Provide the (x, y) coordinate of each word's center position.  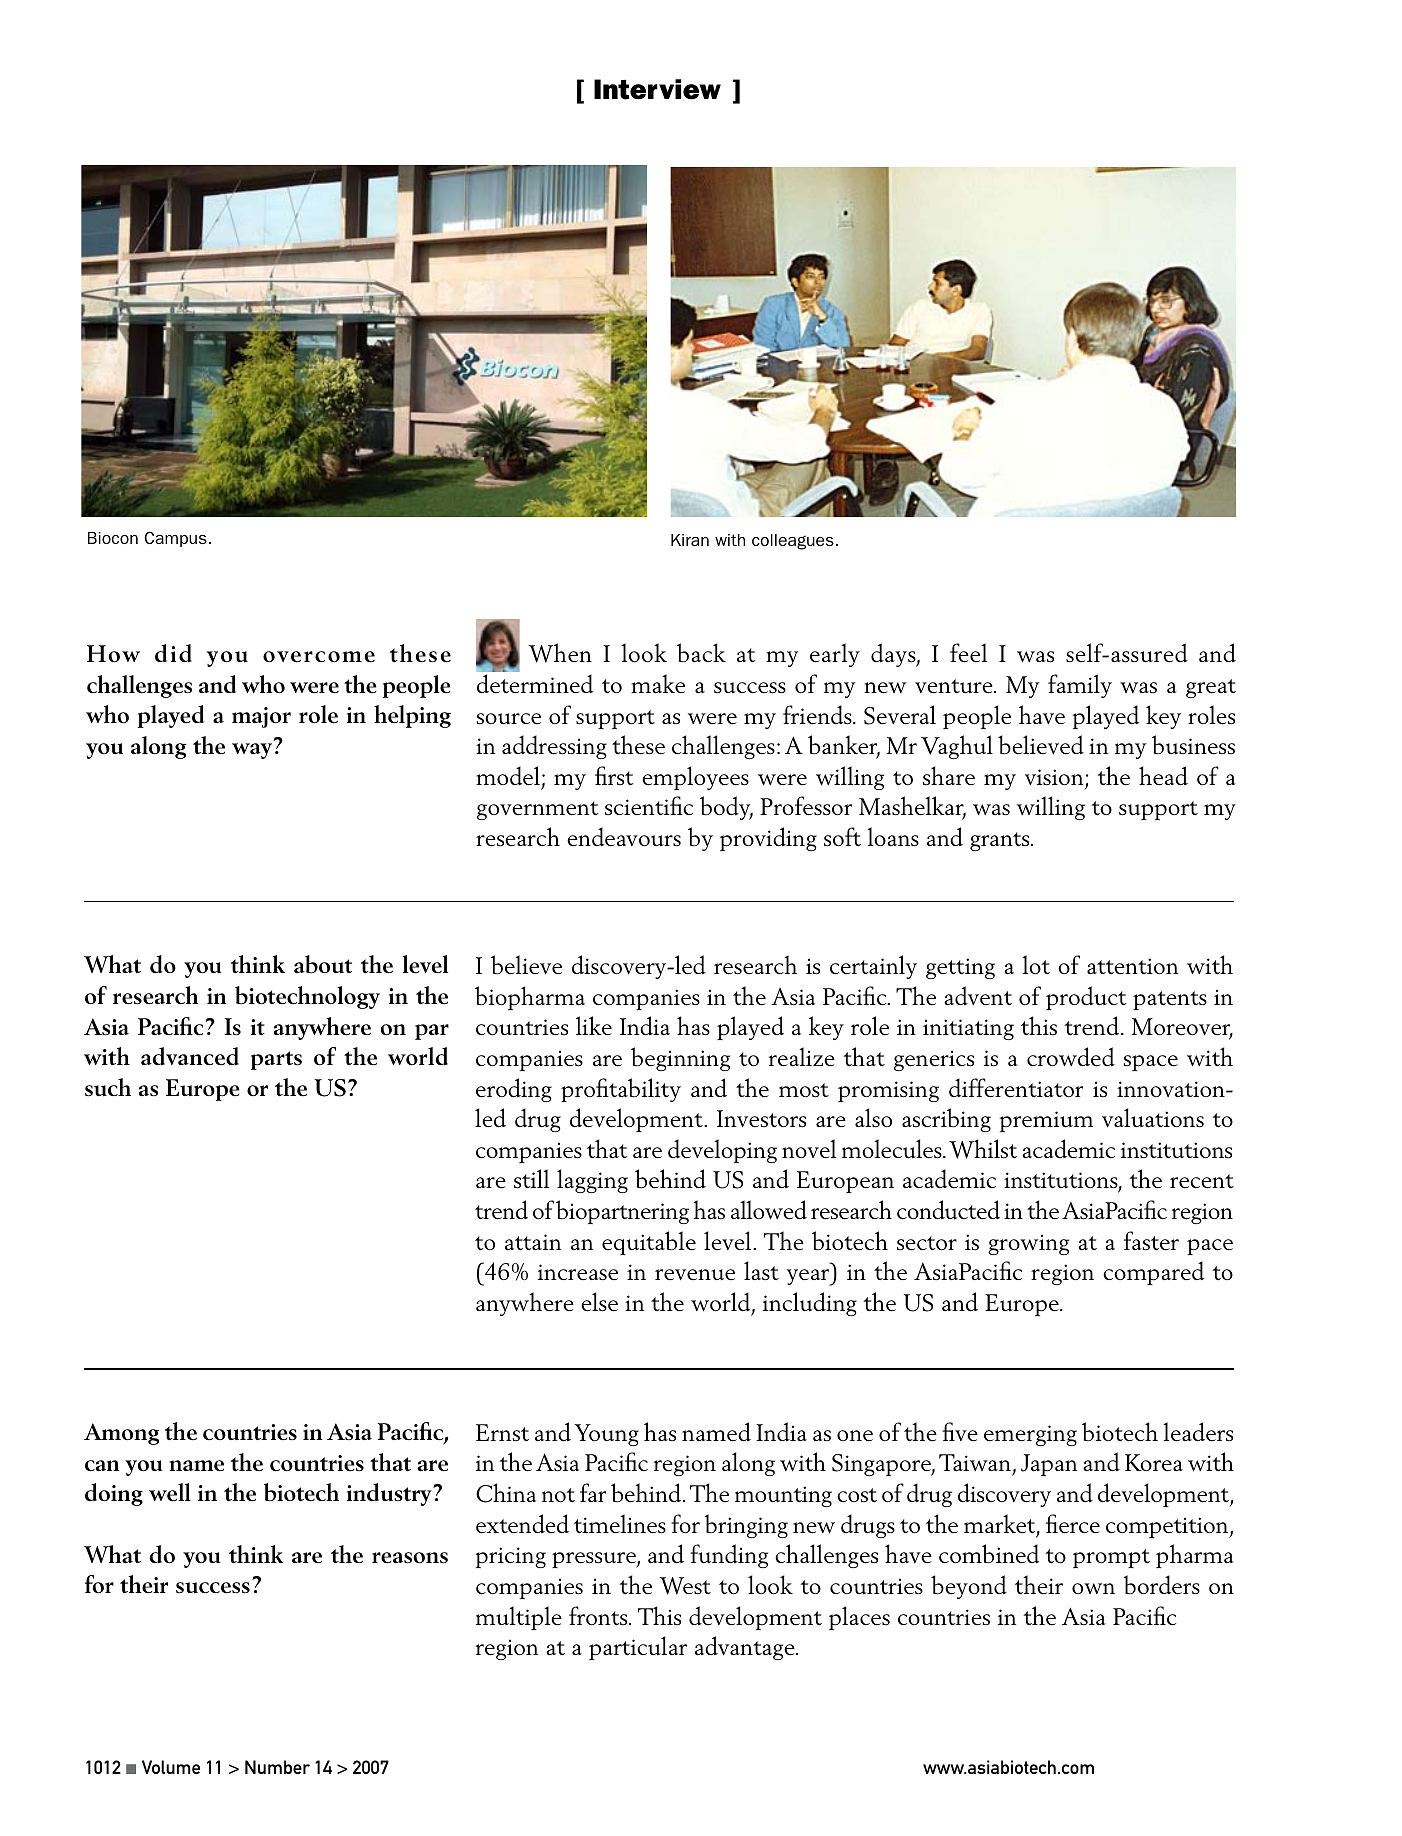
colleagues (793, 542)
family (1080, 686)
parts (276, 1060)
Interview (657, 89)
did (173, 653)
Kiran (690, 540)
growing (1028, 1244)
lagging (592, 1181)
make (658, 684)
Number (277, 1767)
